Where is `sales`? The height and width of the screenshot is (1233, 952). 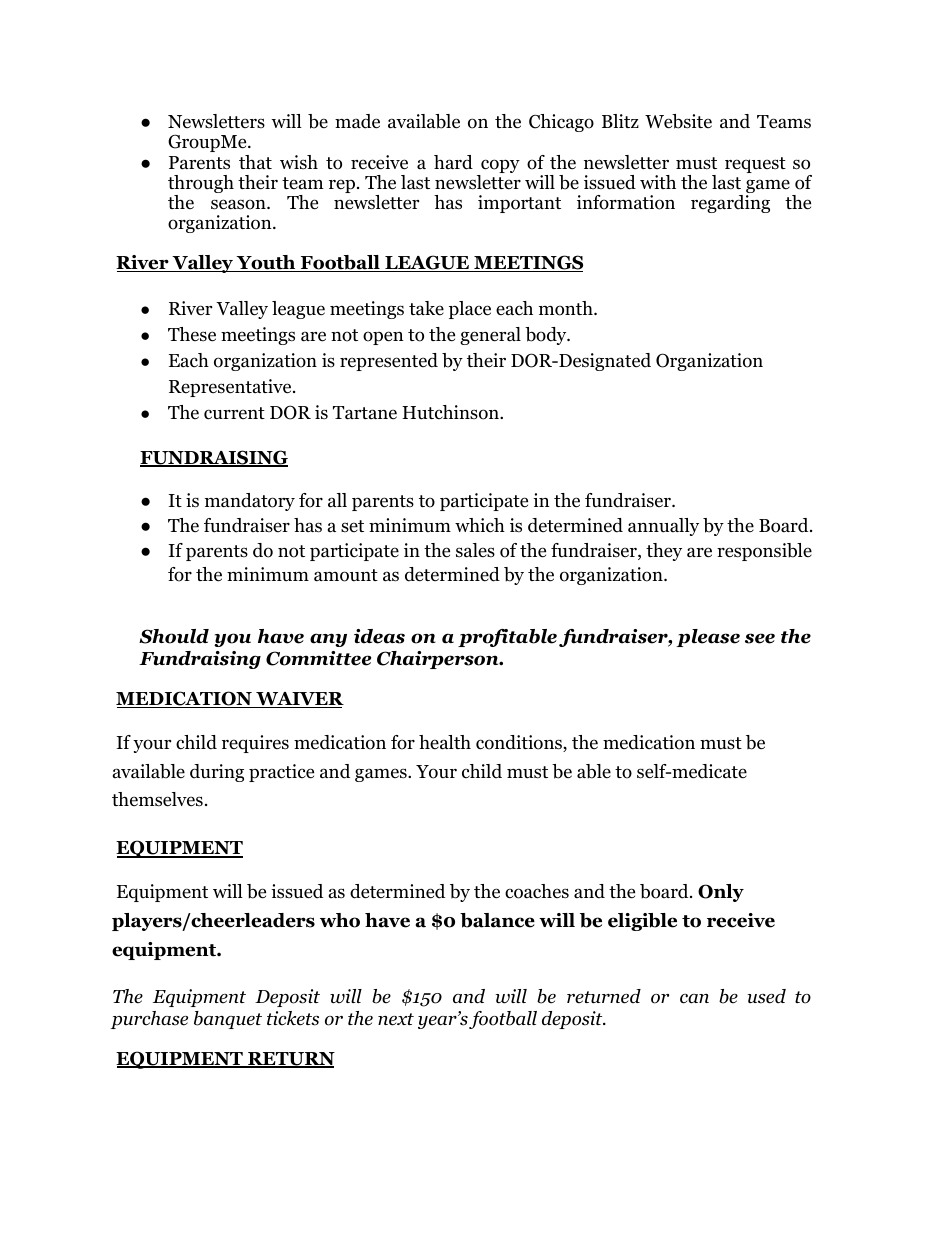 sales is located at coordinates (475, 550).
